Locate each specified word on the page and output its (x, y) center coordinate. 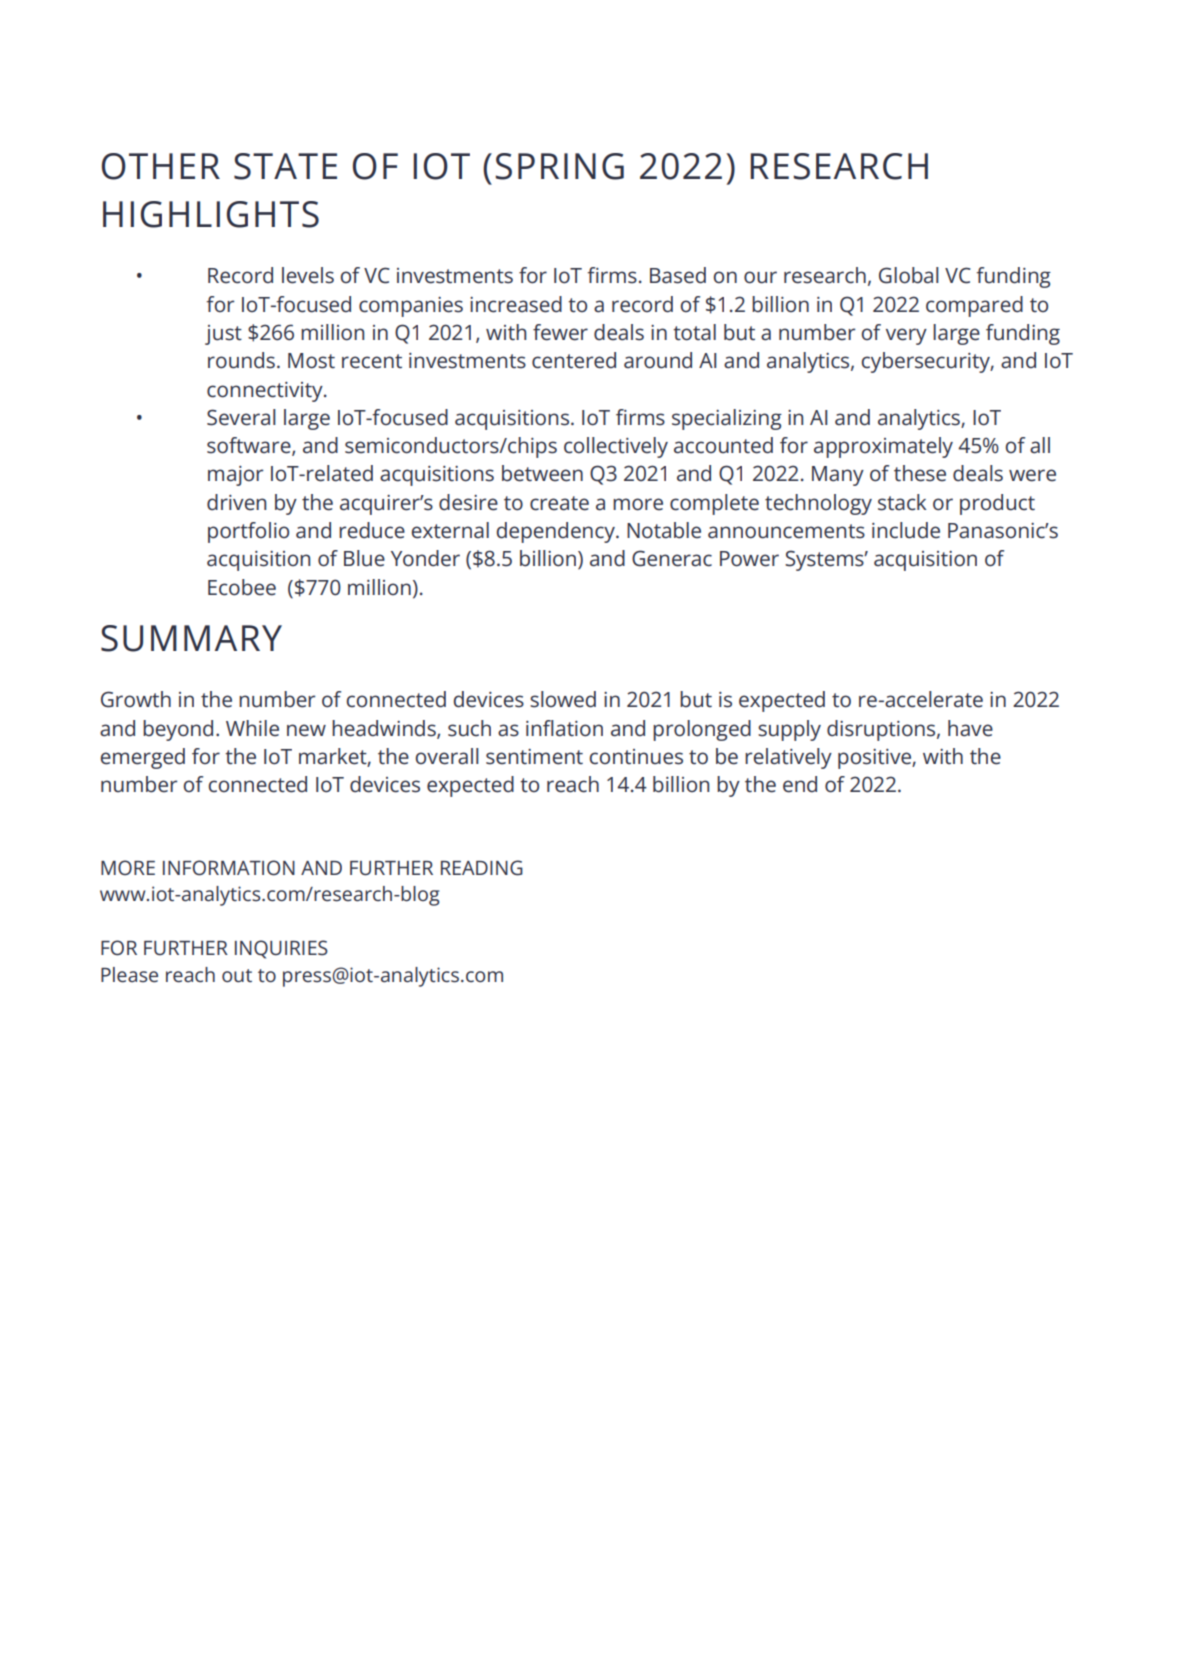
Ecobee (242, 587)
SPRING (559, 166)
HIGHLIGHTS (211, 214)
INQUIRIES (281, 949)
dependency (556, 532)
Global (909, 275)
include (906, 530)
